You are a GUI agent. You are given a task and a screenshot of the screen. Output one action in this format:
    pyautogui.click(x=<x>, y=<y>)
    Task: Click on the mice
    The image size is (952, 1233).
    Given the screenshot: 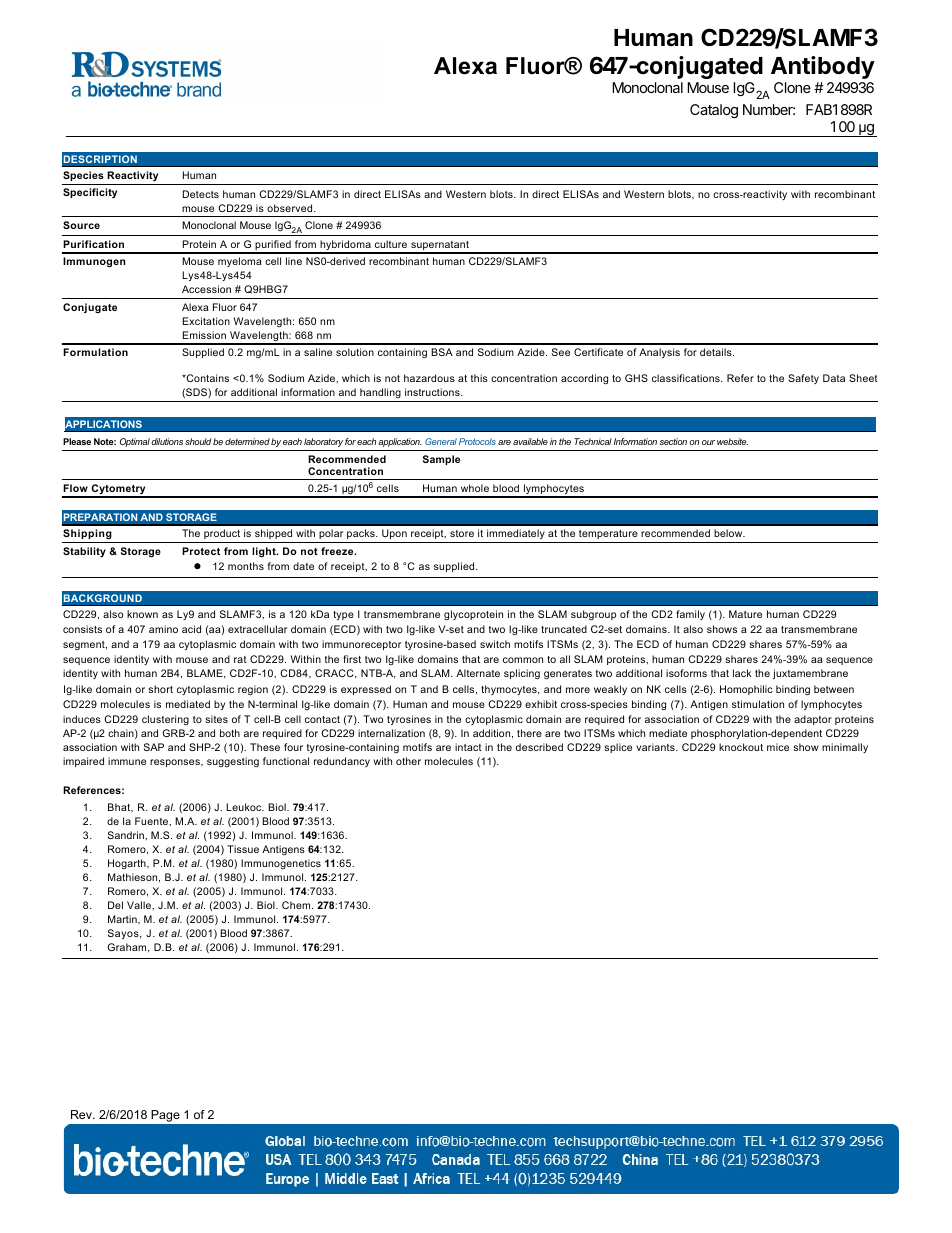 What is the action you would take?
    pyautogui.click(x=778, y=747)
